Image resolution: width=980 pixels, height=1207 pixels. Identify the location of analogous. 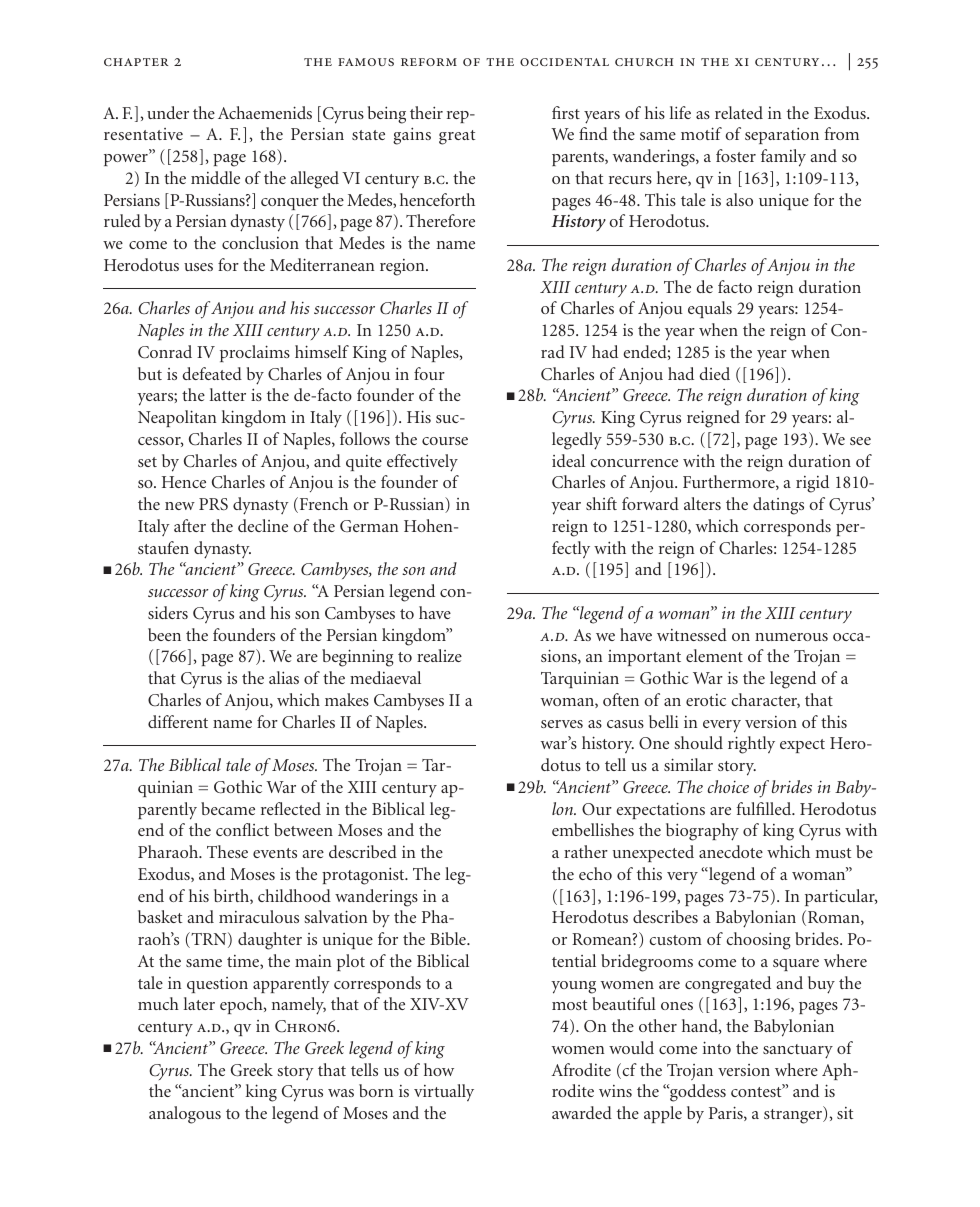
(185, 1115).
